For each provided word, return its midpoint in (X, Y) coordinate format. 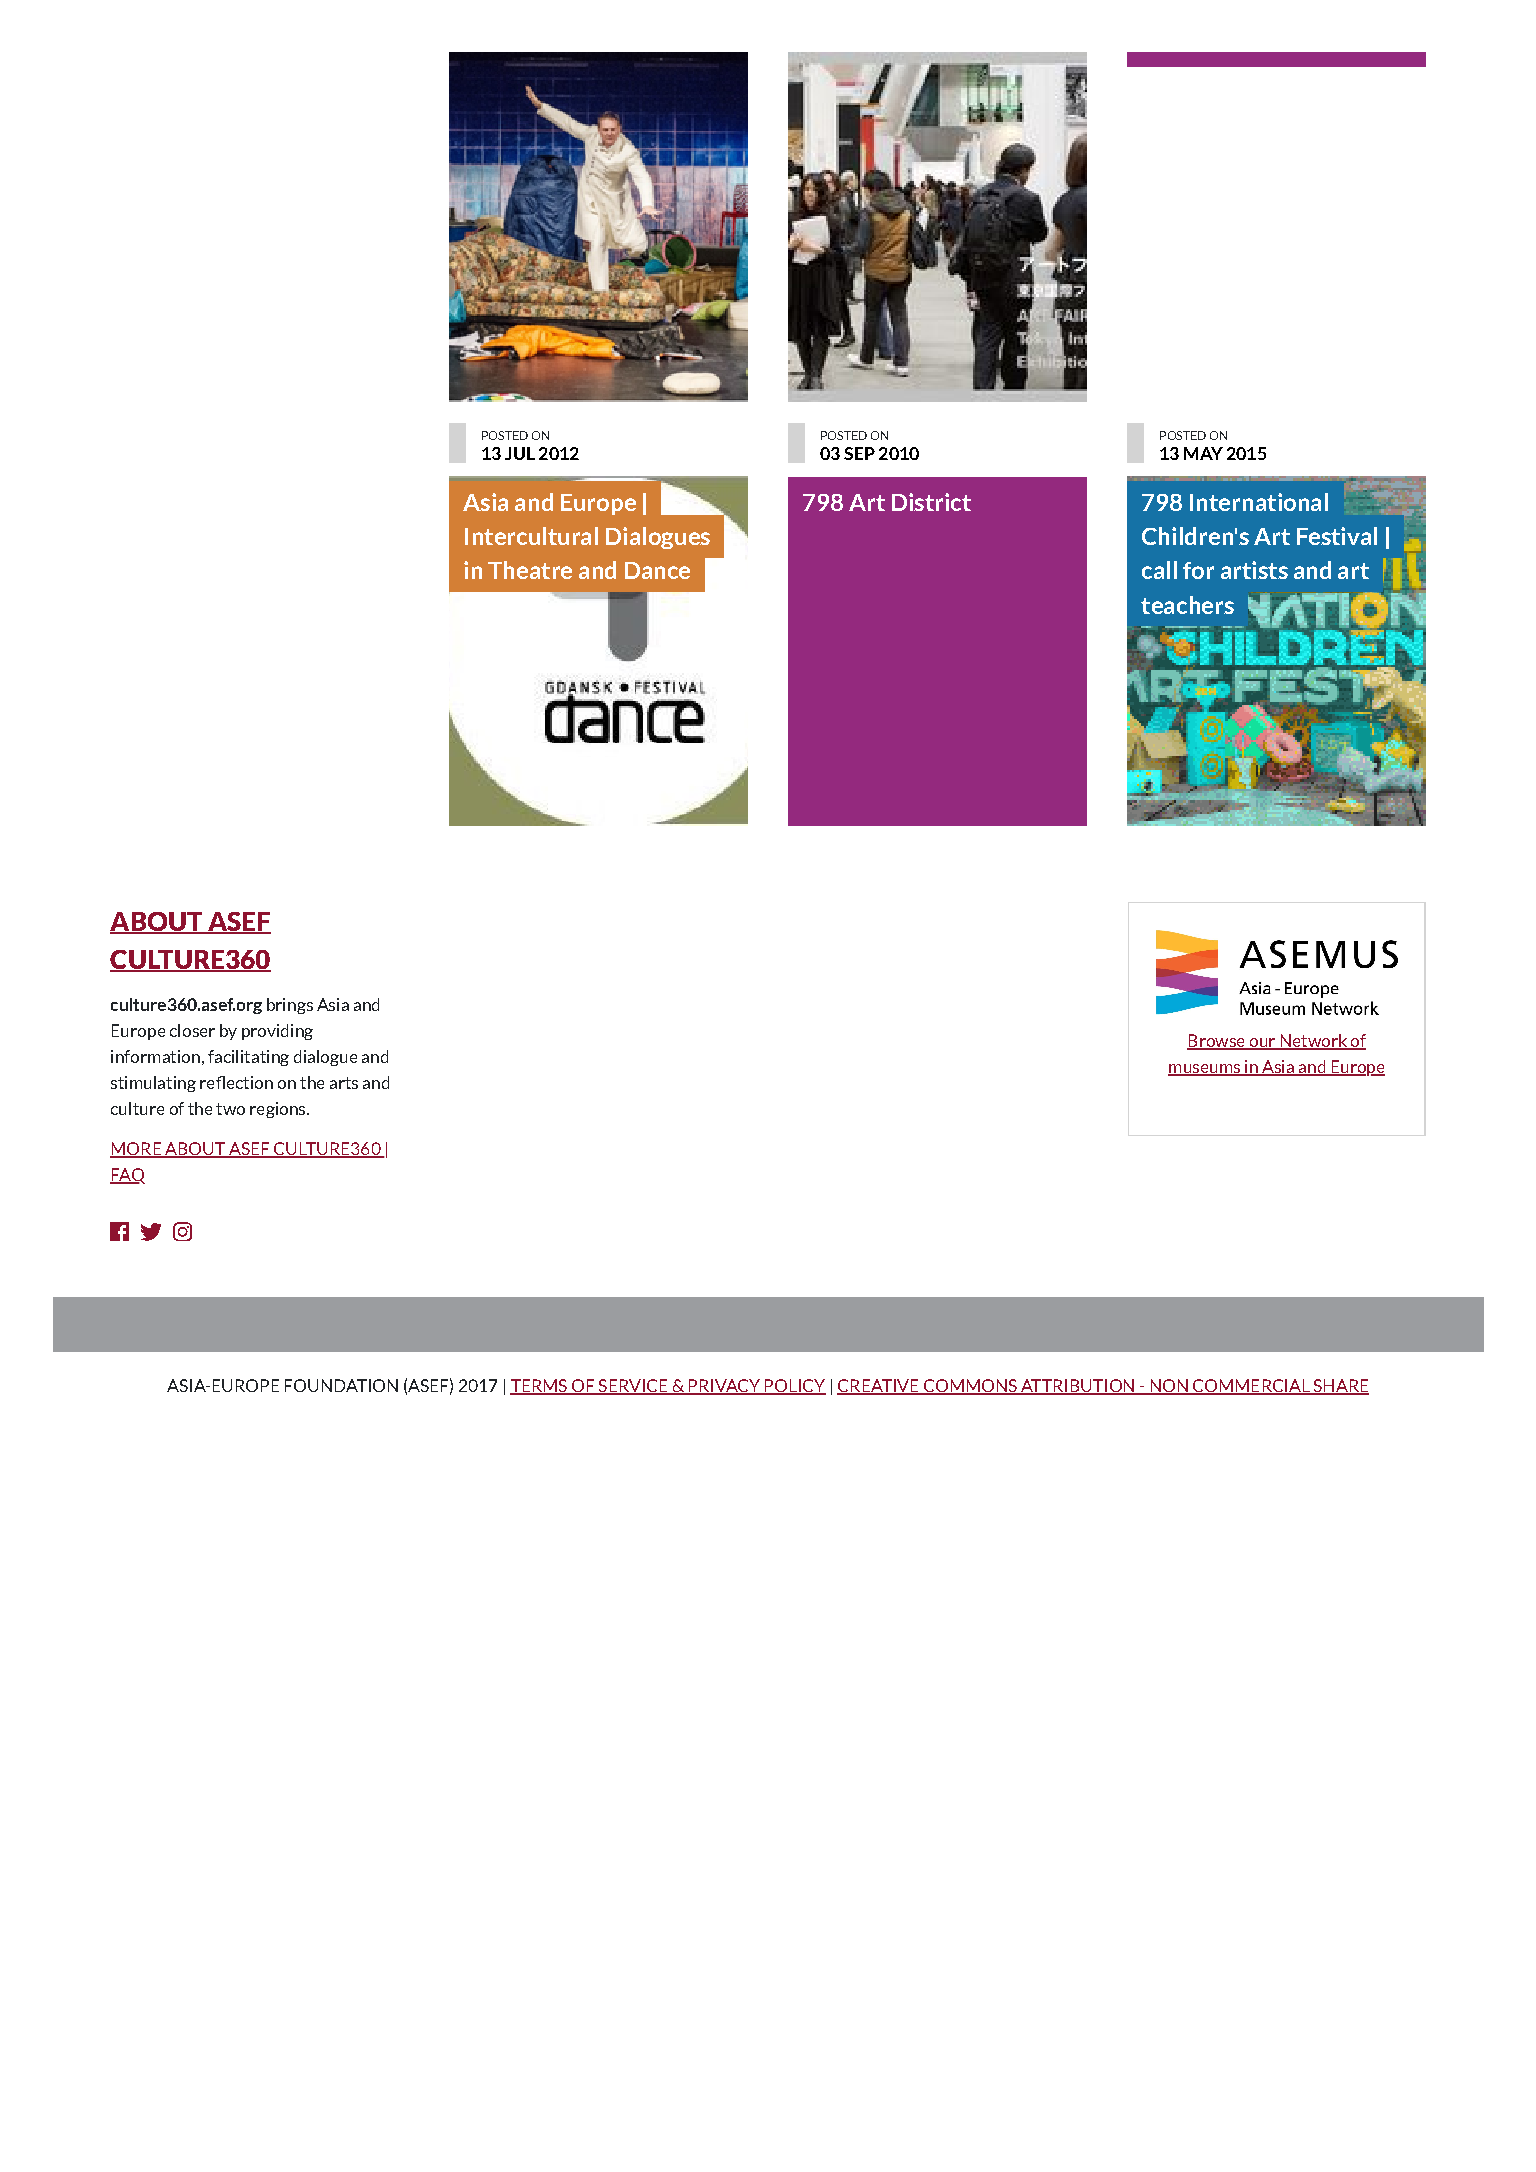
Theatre (530, 570)
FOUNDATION (341, 1385)
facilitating (248, 1058)
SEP (859, 453)
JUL (520, 453)
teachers (1187, 605)
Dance (657, 570)
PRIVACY (724, 1386)
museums (1205, 1070)
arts (344, 1083)
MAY (1203, 453)
